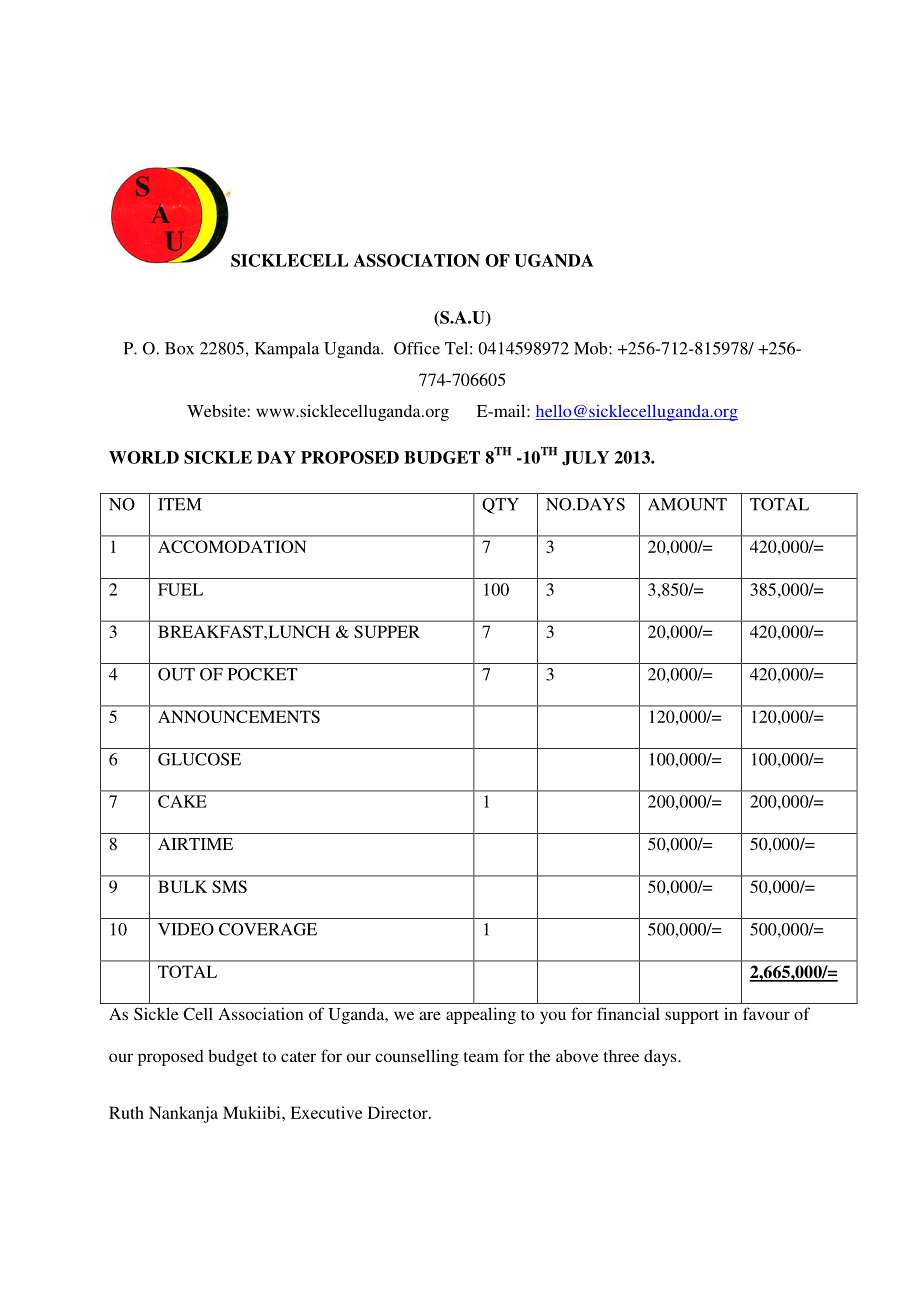 This screenshot has height=1308, width=924. Describe the element at coordinates (399, 1112) in the screenshot. I see `Director` at that location.
